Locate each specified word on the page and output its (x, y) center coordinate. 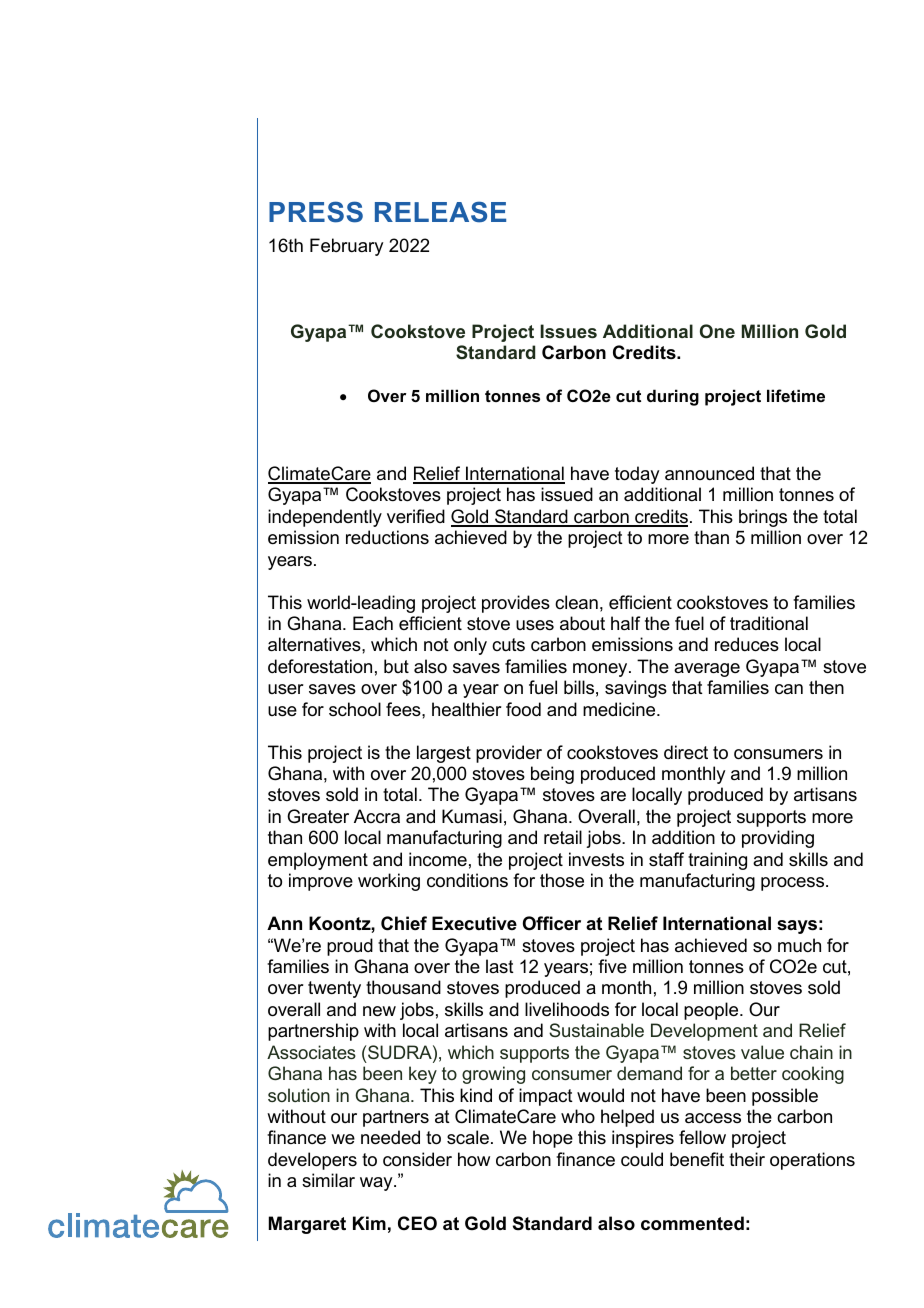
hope (553, 1139)
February (346, 247)
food (523, 709)
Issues (568, 331)
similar (328, 1180)
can (789, 689)
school (355, 709)
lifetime (796, 395)
